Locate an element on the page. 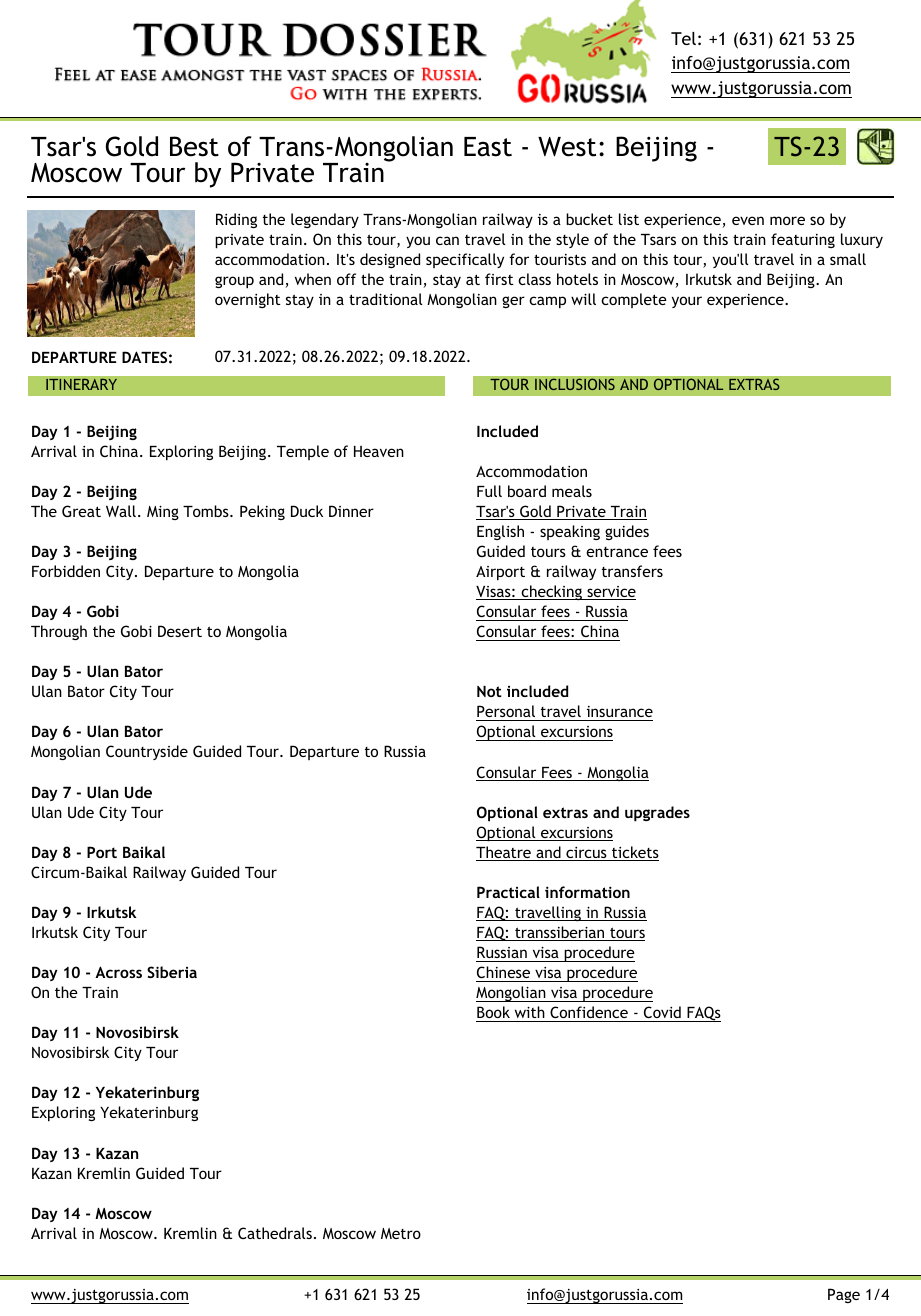 The image size is (921, 1316). even is located at coordinates (748, 220).
